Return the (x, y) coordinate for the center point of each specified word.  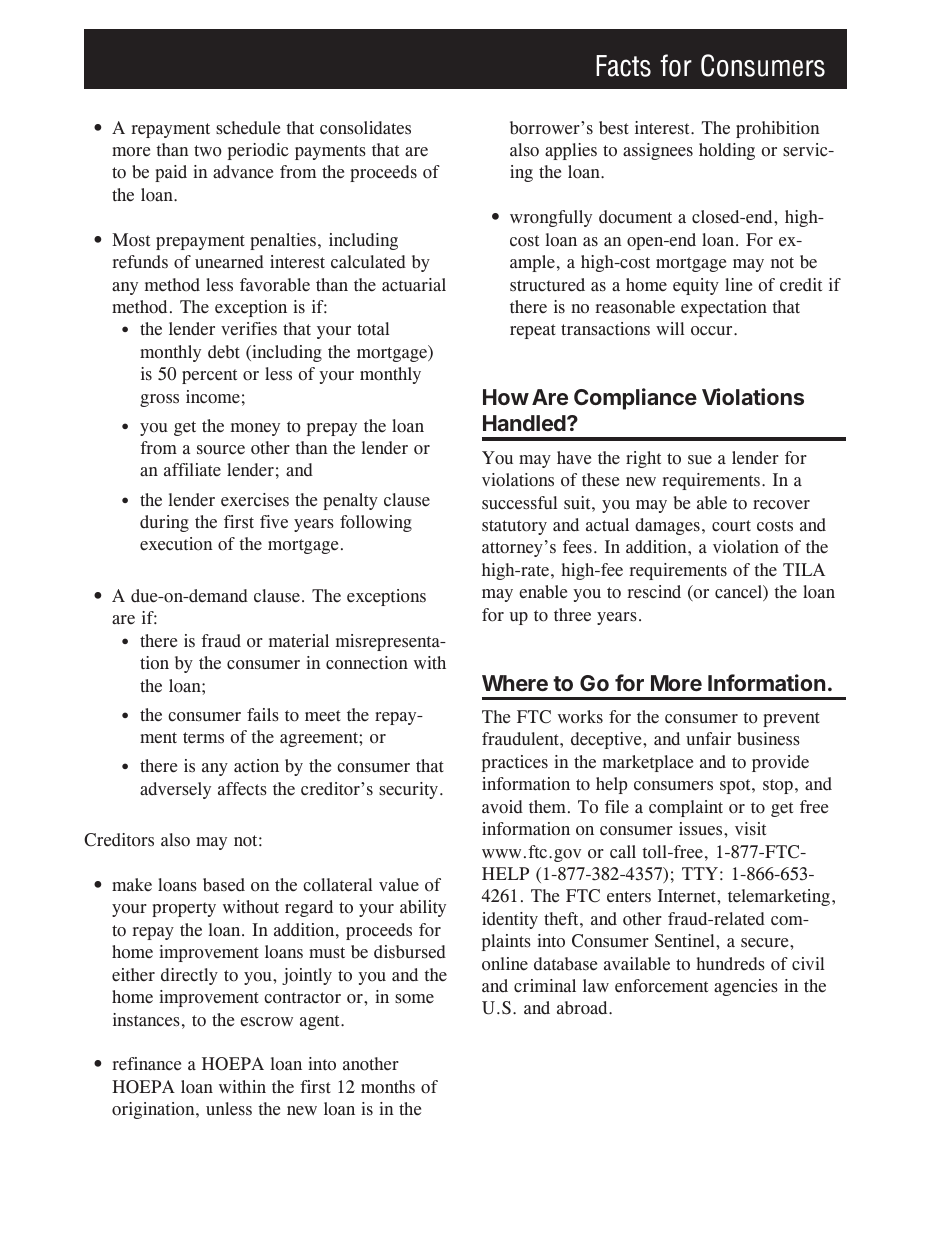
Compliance (635, 399)
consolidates (365, 128)
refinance (146, 1064)
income (213, 397)
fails (263, 715)
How (506, 397)
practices (515, 763)
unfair (708, 739)
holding (727, 151)
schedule (248, 128)
